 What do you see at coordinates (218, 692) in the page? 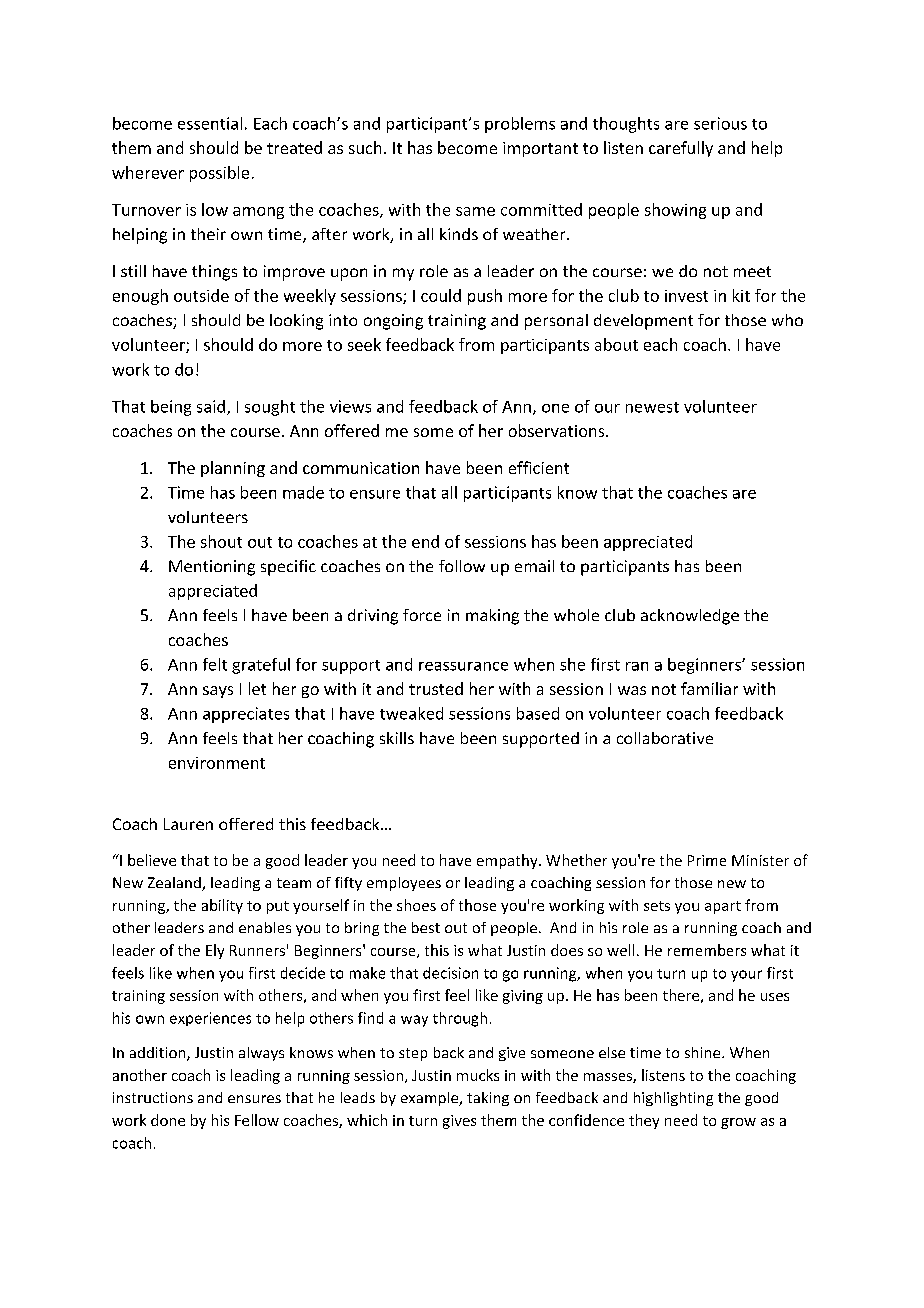
I see `says` at bounding box center [218, 692].
